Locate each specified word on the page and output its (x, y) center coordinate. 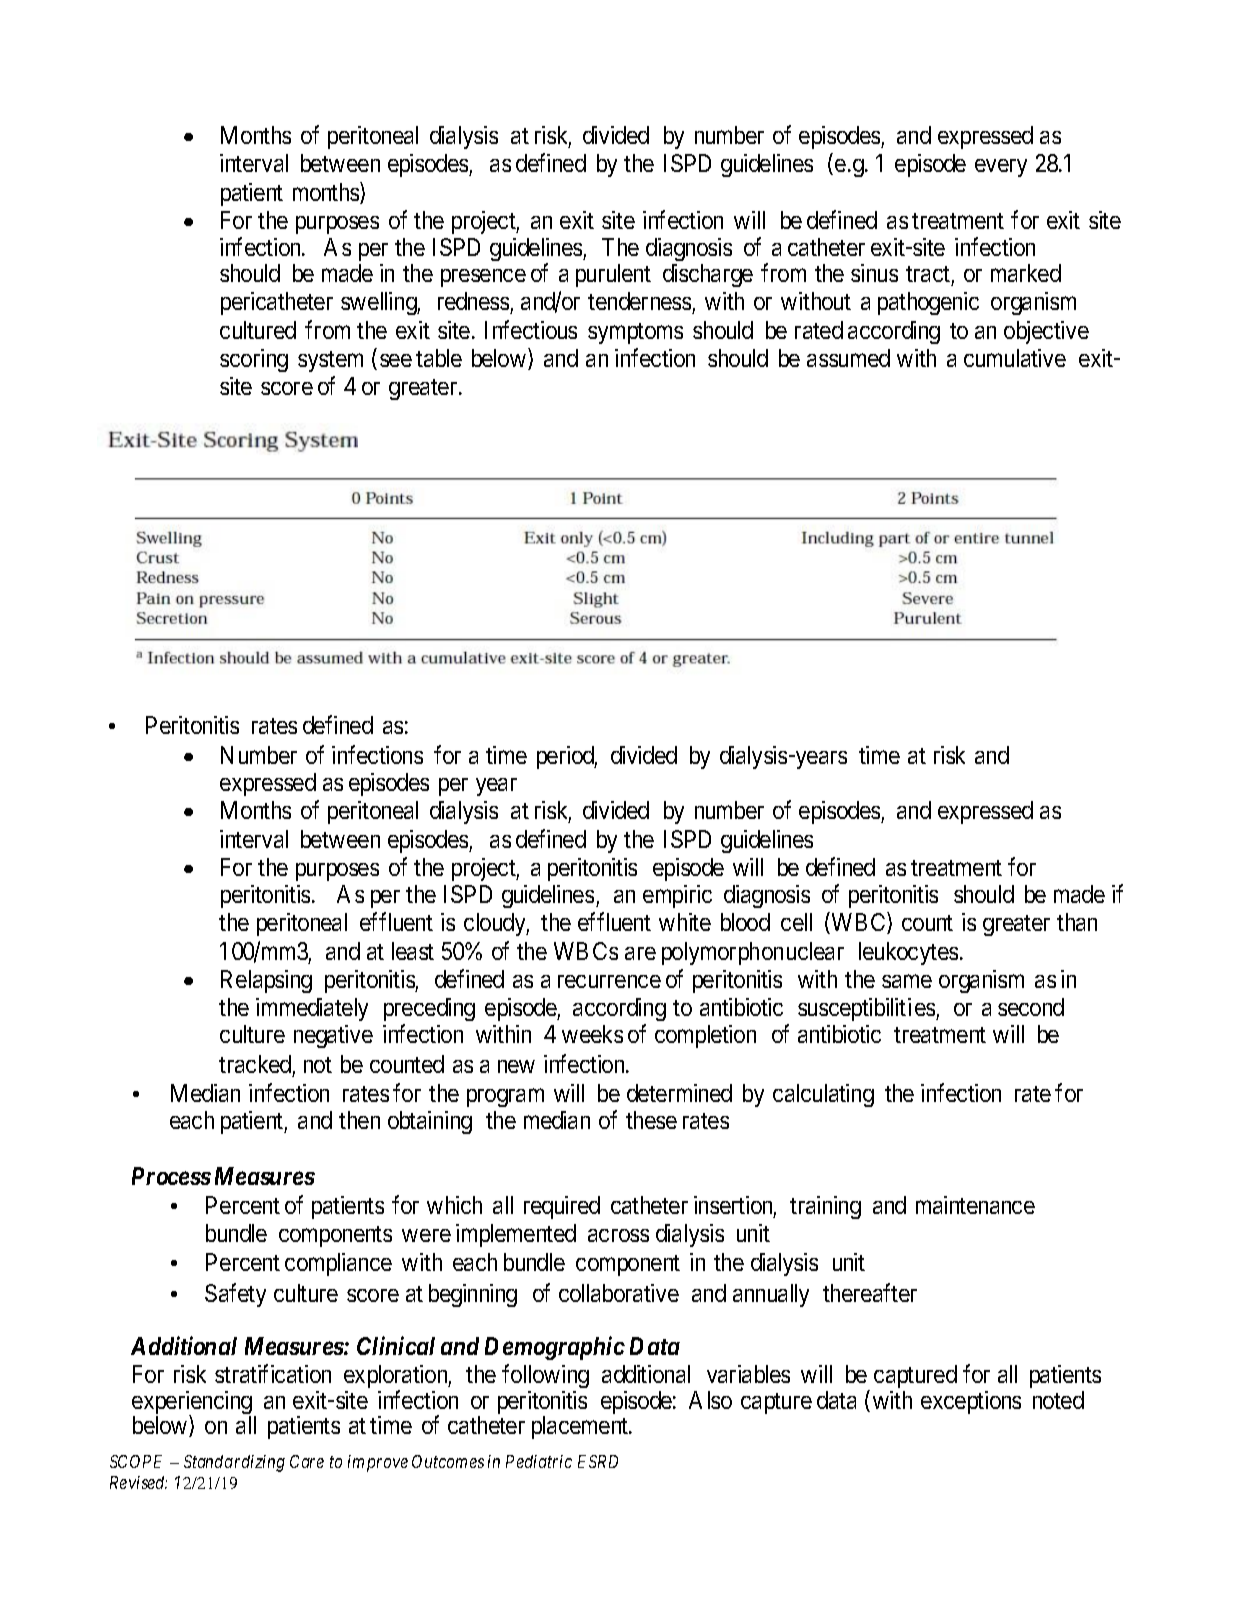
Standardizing (234, 1463)
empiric (677, 896)
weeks (592, 1034)
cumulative (1015, 358)
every (1001, 168)
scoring (254, 360)
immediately (312, 1009)
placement (581, 1427)
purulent (613, 275)
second (1031, 1007)
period (567, 757)
